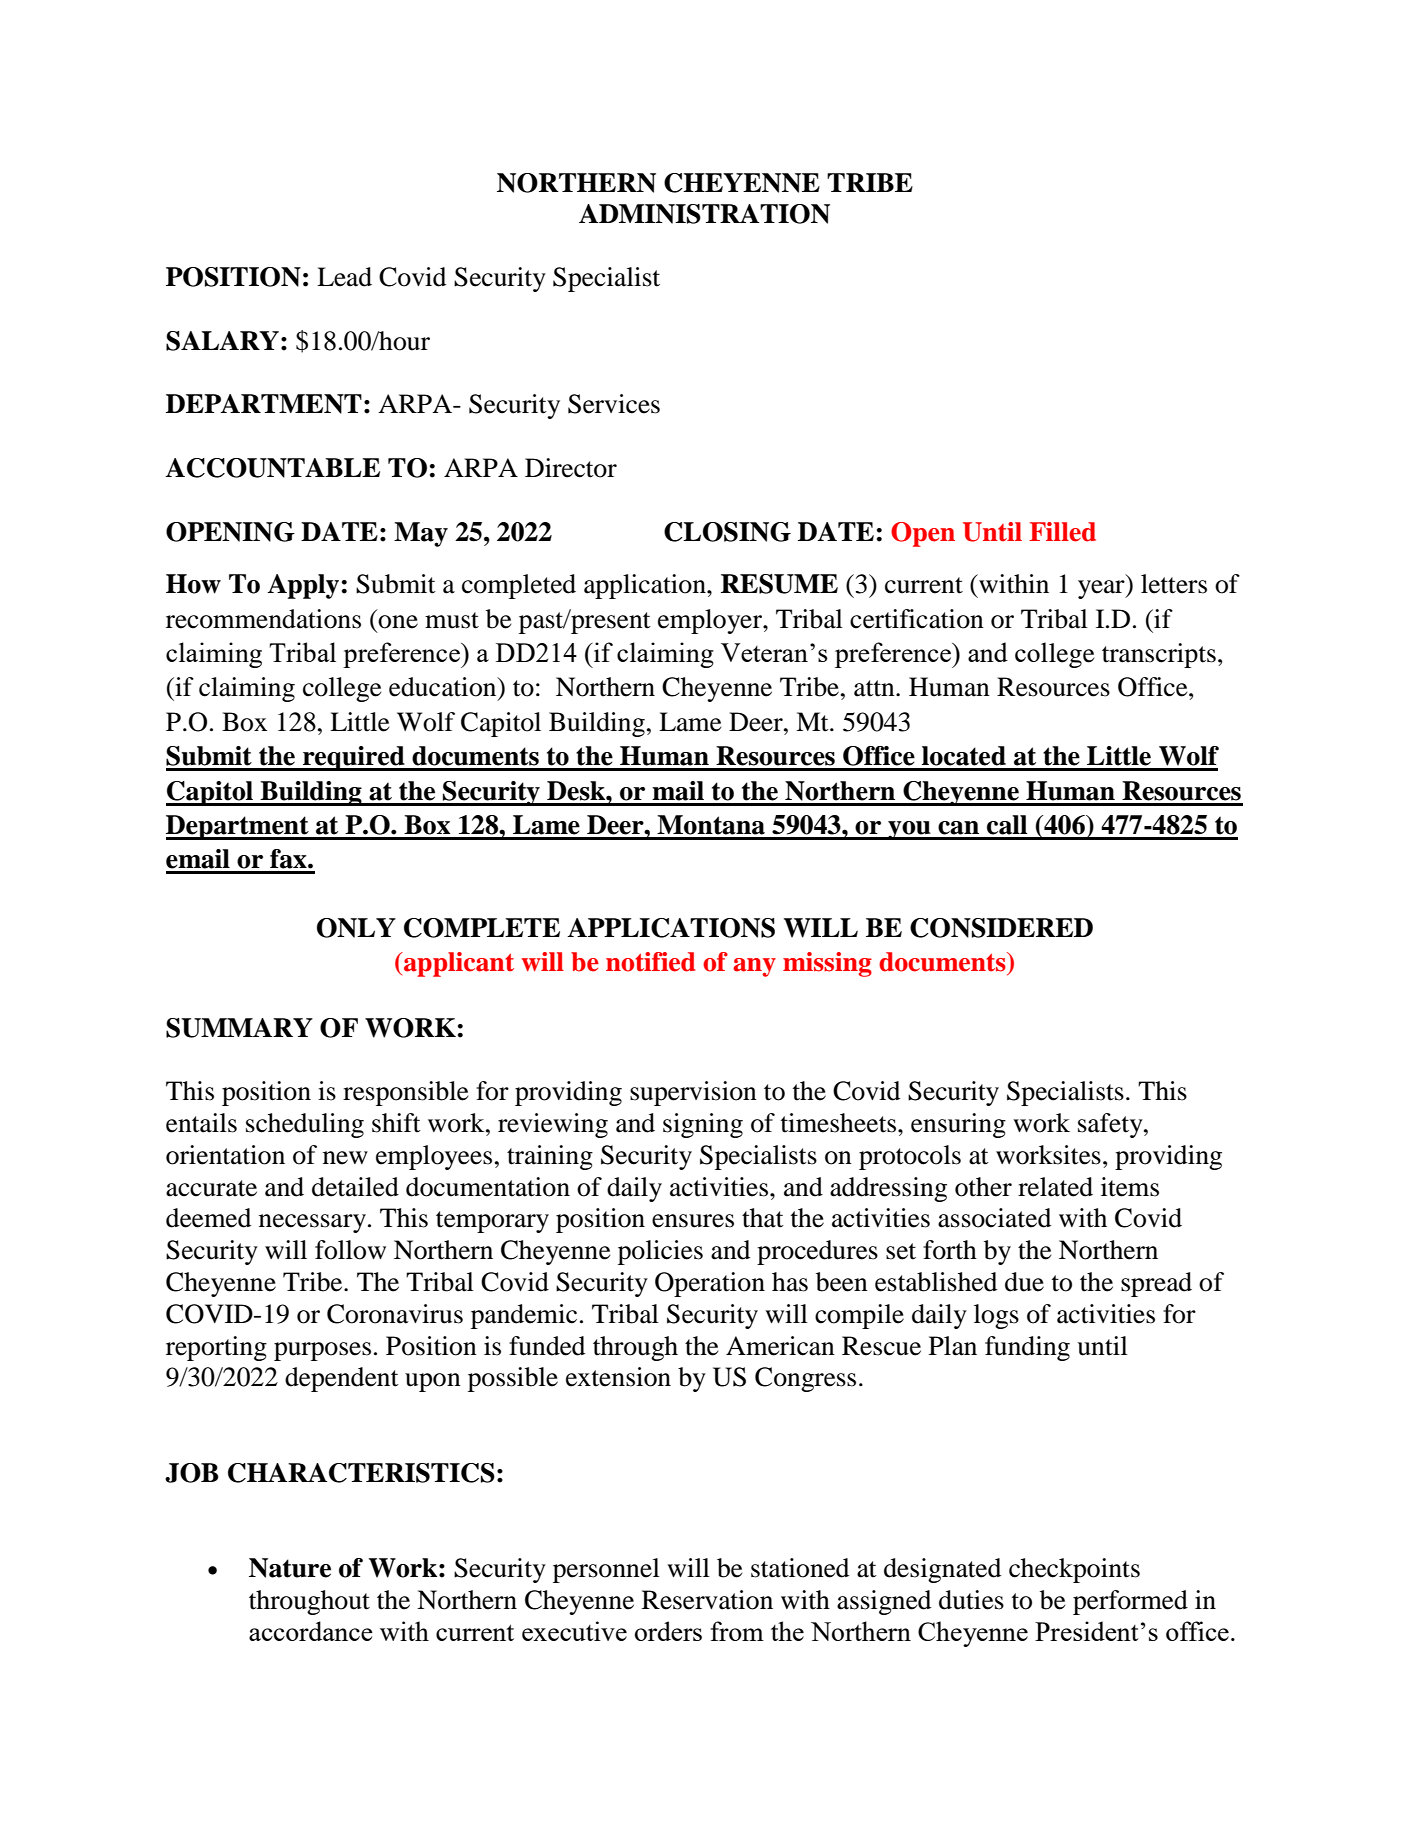 The height and width of the document is (1824, 1410). I want to click on Lead, so click(344, 277).
